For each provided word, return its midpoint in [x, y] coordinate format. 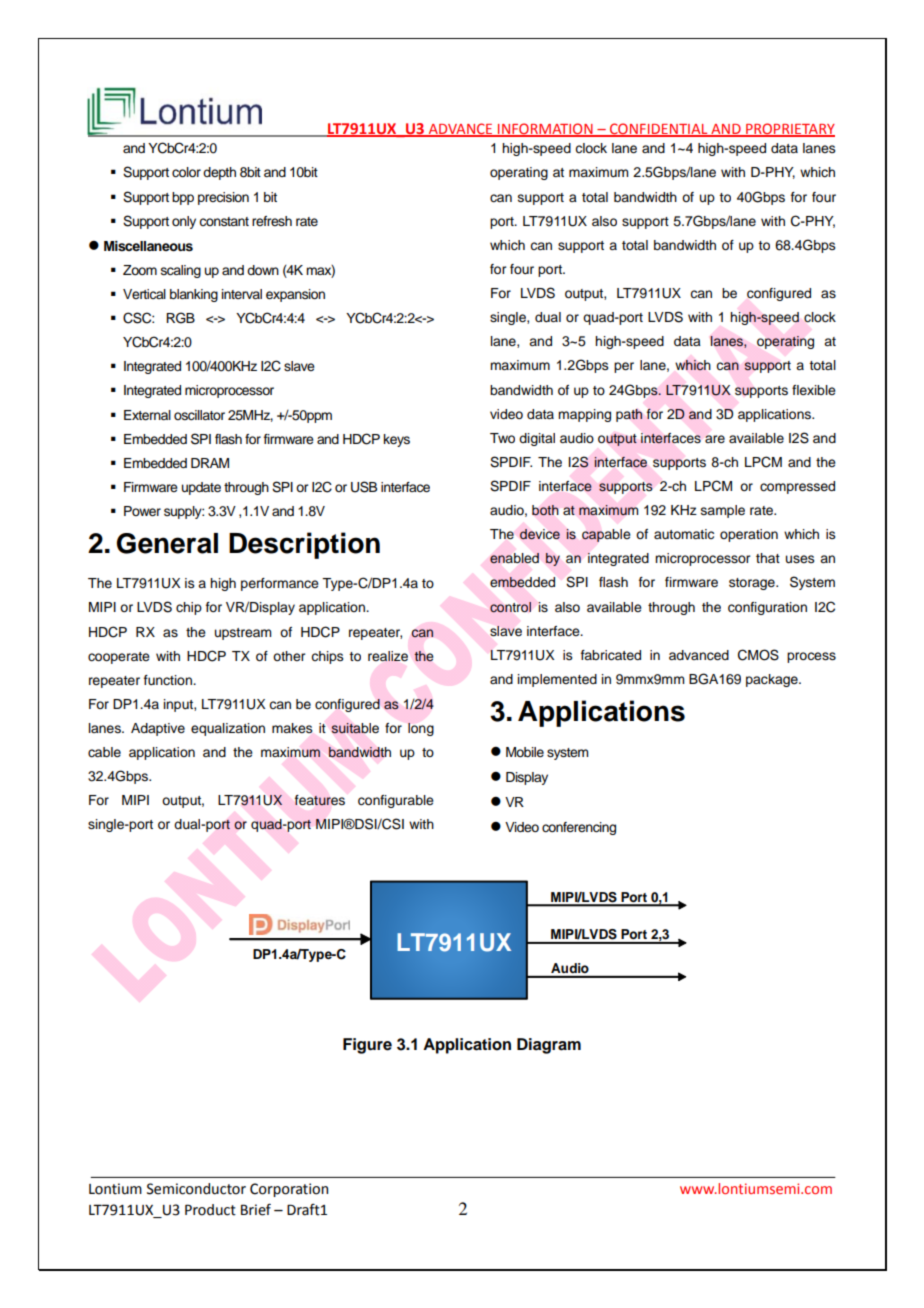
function [169, 680]
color [186, 172]
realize [388, 656]
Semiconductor [196, 1189]
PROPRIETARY [789, 129]
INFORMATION [545, 129]
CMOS [758, 655]
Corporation [289, 1190]
